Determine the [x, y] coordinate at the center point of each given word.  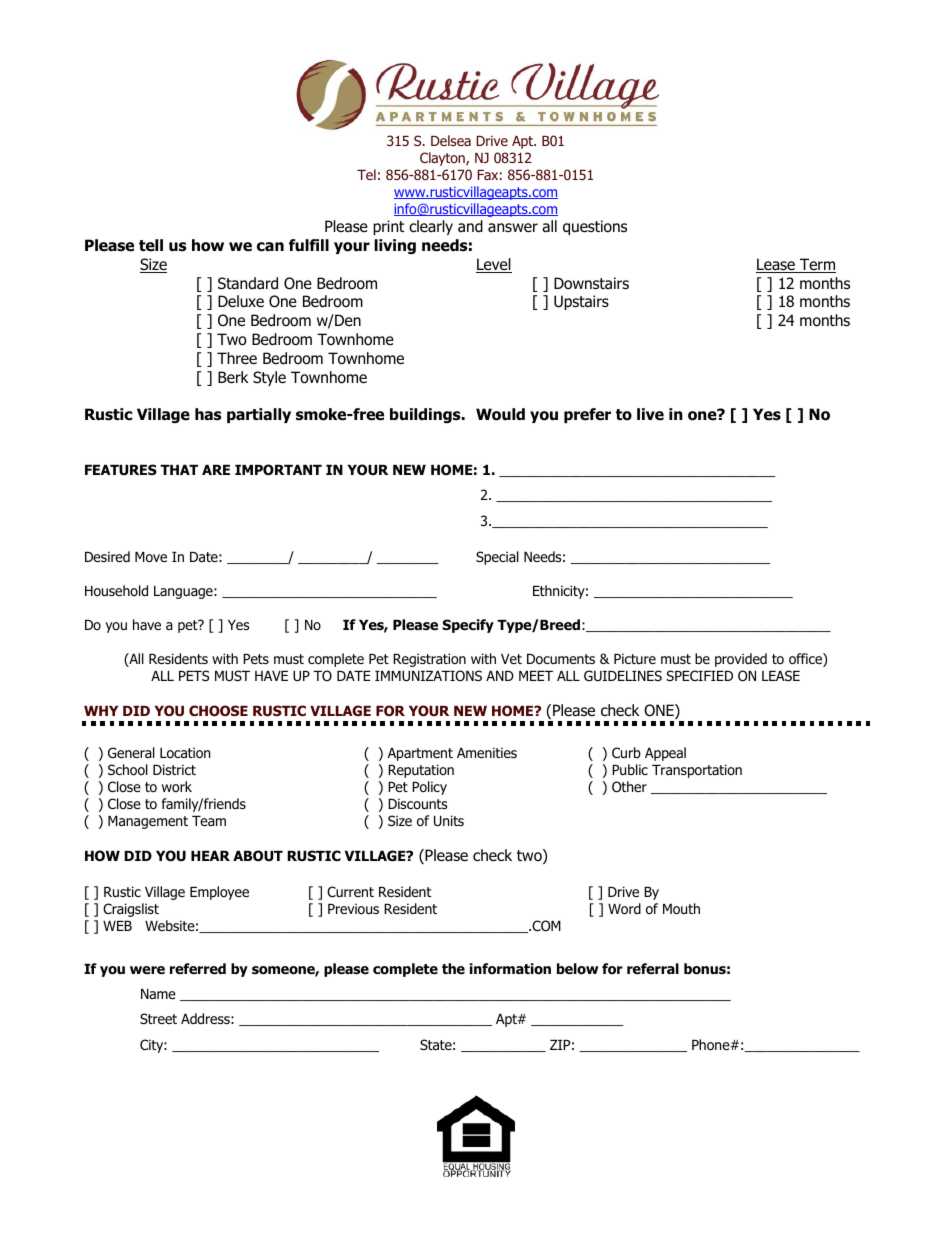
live [650, 414]
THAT [179, 470]
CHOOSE [218, 710]
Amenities [487, 752]
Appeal [665, 754]
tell [151, 245]
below [577, 969]
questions [595, 227]
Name [158, 994]
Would [500, 414]
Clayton [443, 159]
